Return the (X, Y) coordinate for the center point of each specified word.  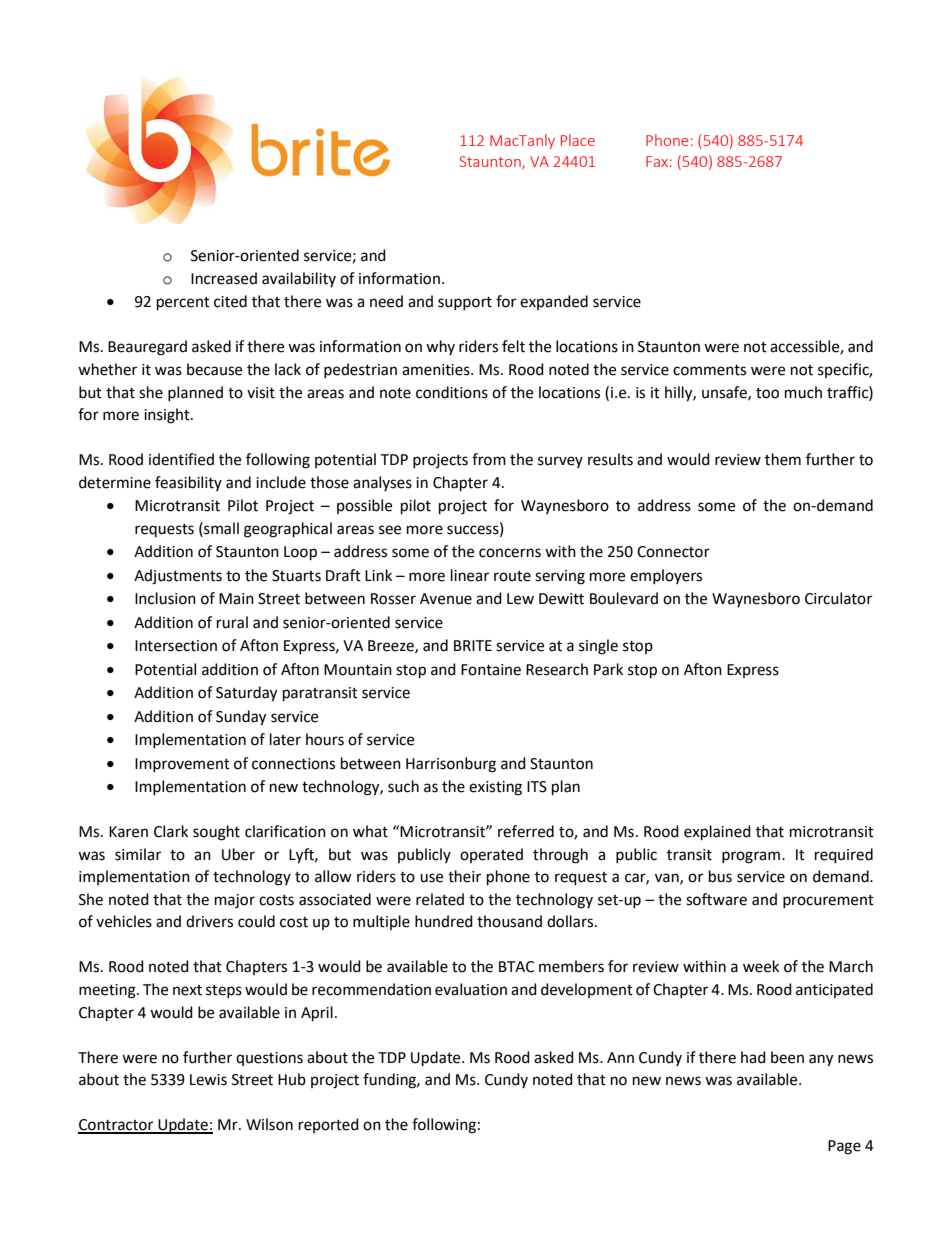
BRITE (473, 645)
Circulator (838, 598)
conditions (452, 392)
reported (329, 1125)
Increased (224, 278)
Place (578, 140)
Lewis (208, 1080)
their (464, 876)
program (751, 857)
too (767, 393)
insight (168, 416)
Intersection (176, 646)
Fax (657, 161)
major (235, 901)
